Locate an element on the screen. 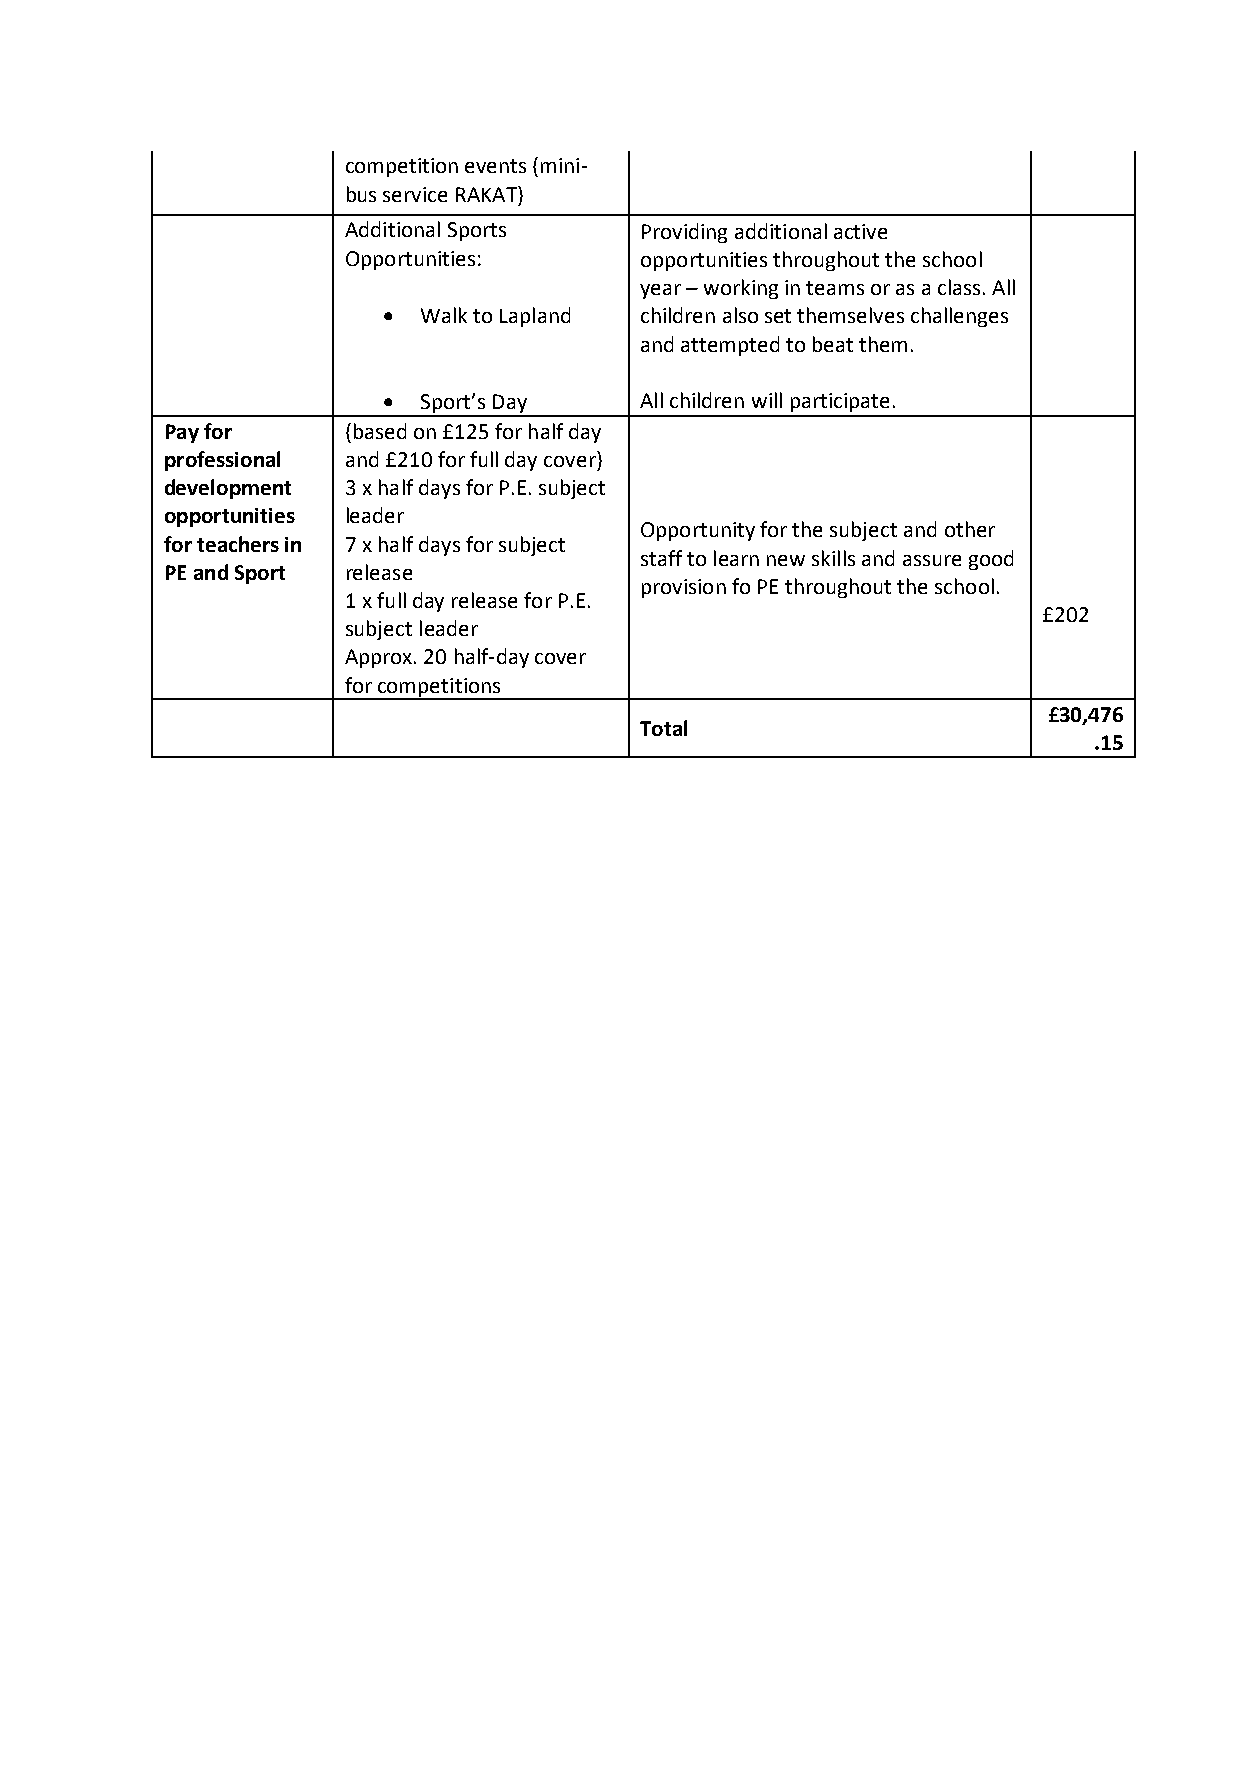 This screenshot has height=1770, width=1252. assure is located at coordinates (932, 560).
